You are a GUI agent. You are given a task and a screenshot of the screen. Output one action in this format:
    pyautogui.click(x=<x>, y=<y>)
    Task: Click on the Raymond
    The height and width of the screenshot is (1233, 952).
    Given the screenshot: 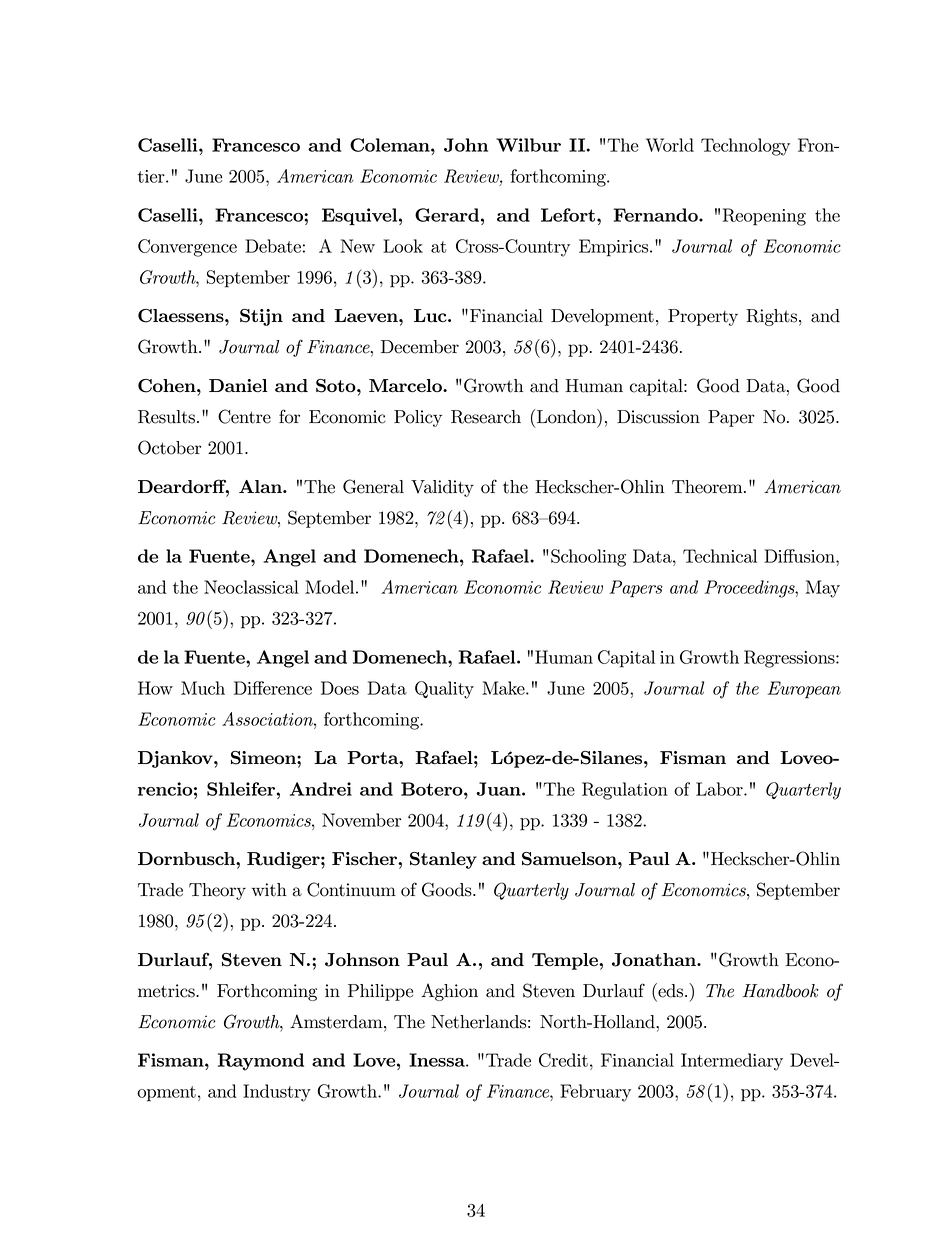 What is the action you would take?
    pyautogui.click(x=261, y=1062)
